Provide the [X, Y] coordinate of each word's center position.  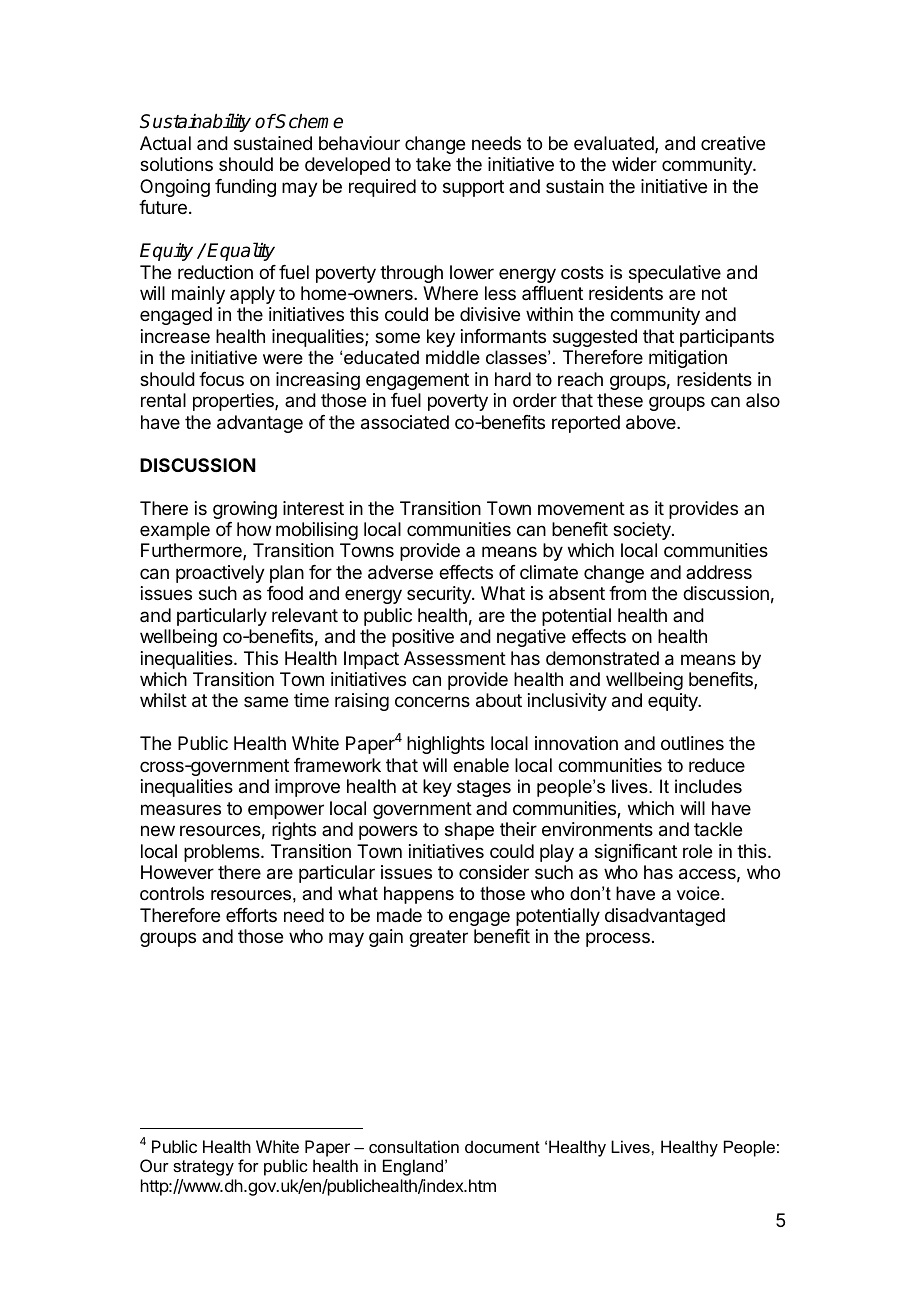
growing [245, 510]
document [502, 1146]
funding [245, 188]
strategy [203, 1168]
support [473, 188]
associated [405, 422]
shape [469, 831]
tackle [718, 829]
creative [733, 143]
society [643, 531]
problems [223, 853]
